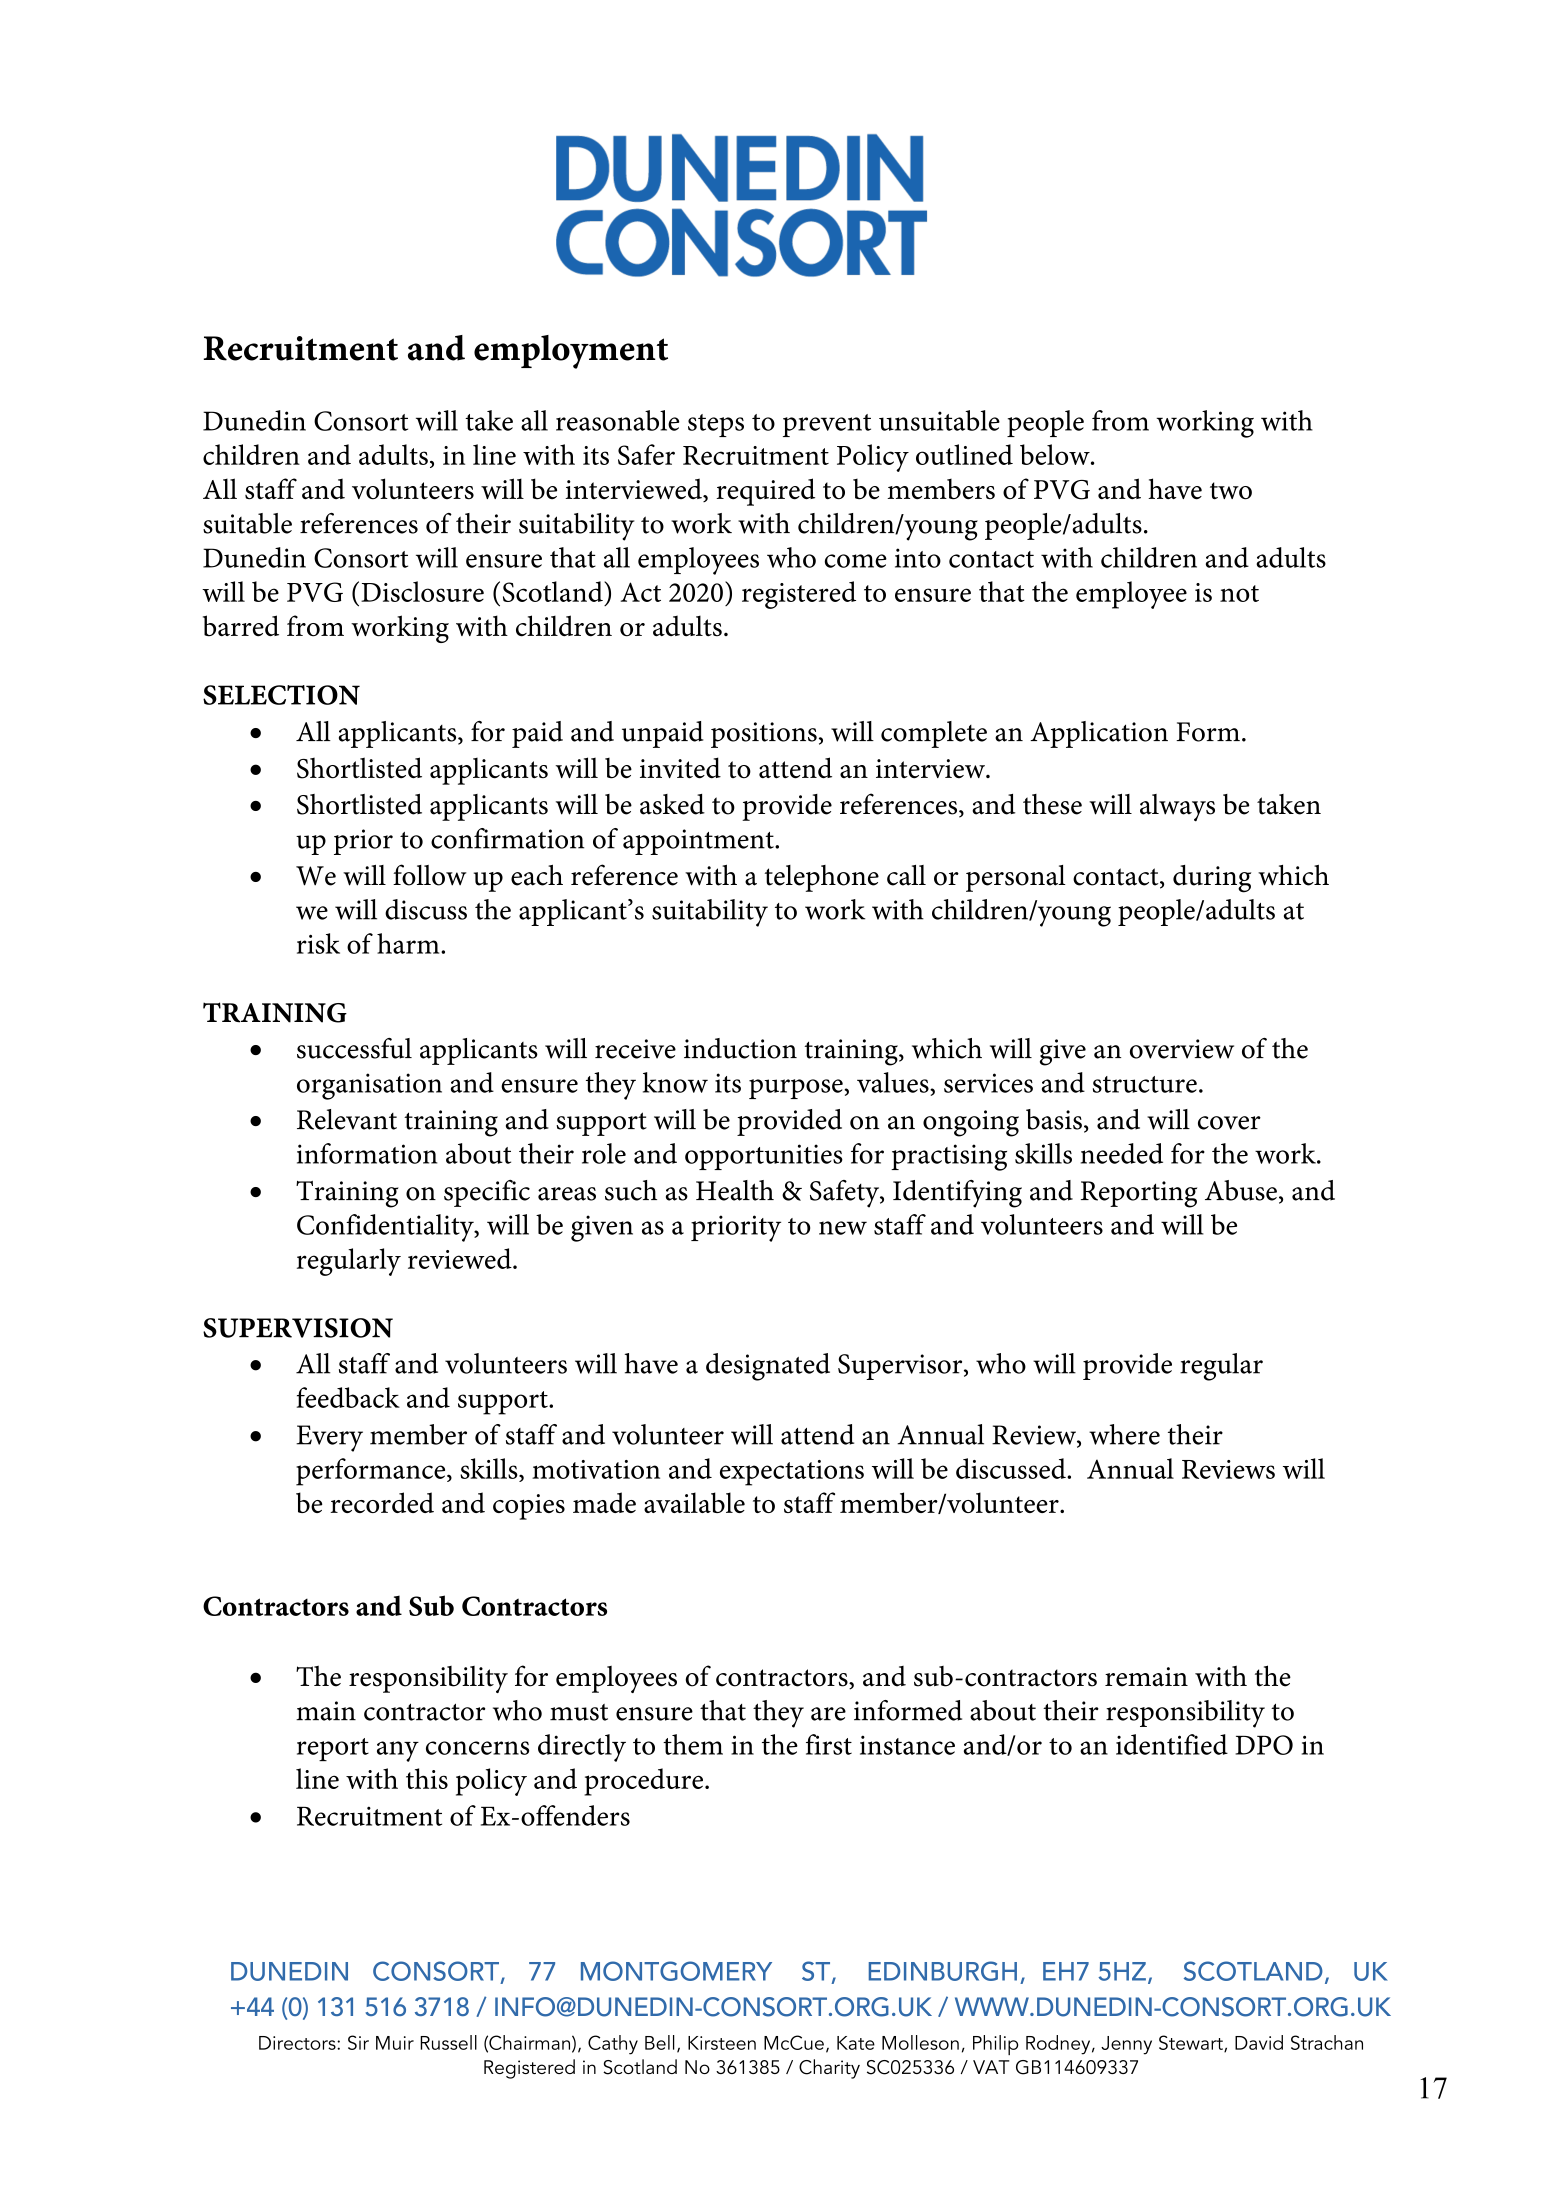  I want to click on Sir, so click(358, 2042).
